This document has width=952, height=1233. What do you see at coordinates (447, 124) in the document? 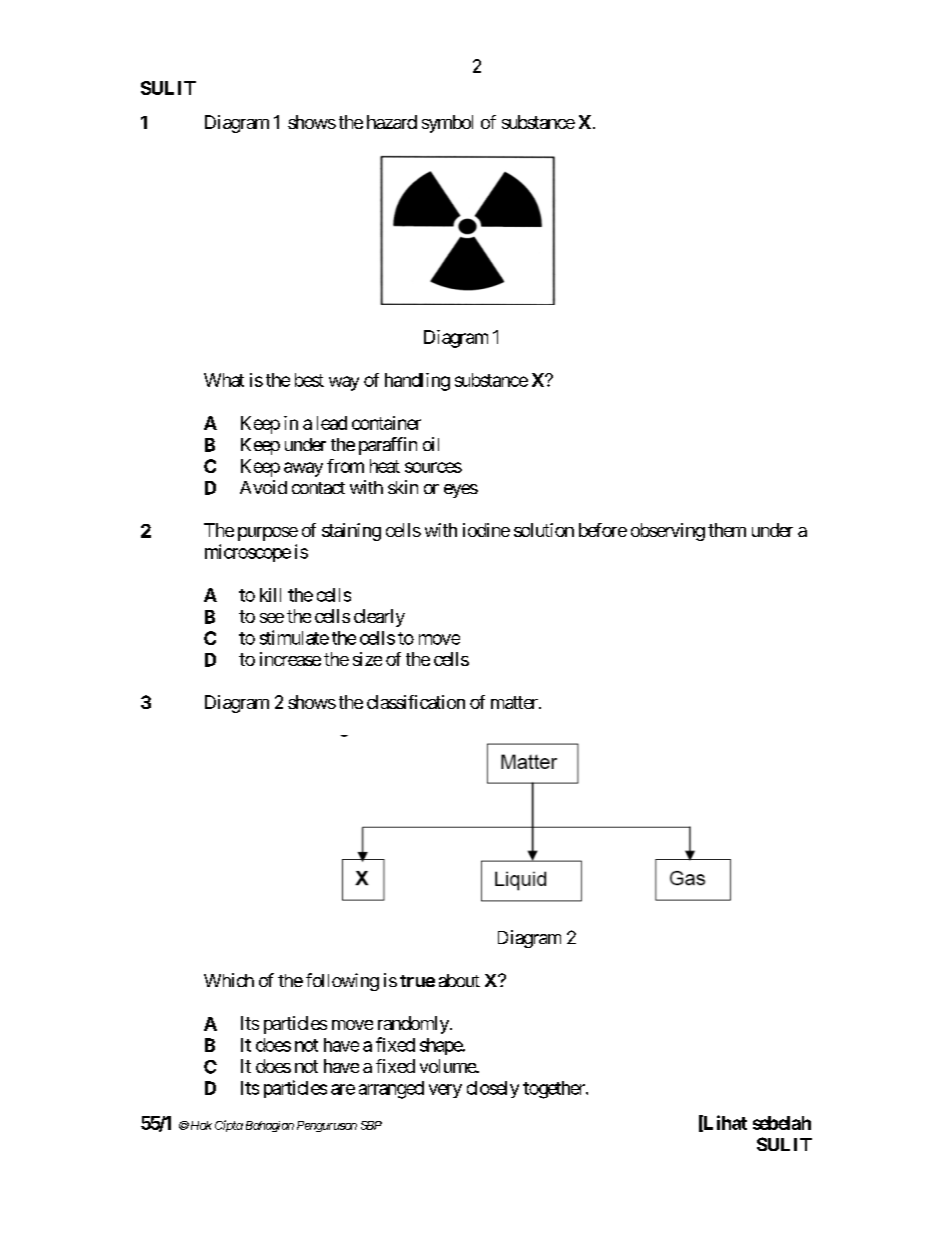
I see `symbol` at bounding box center [447, 124].
